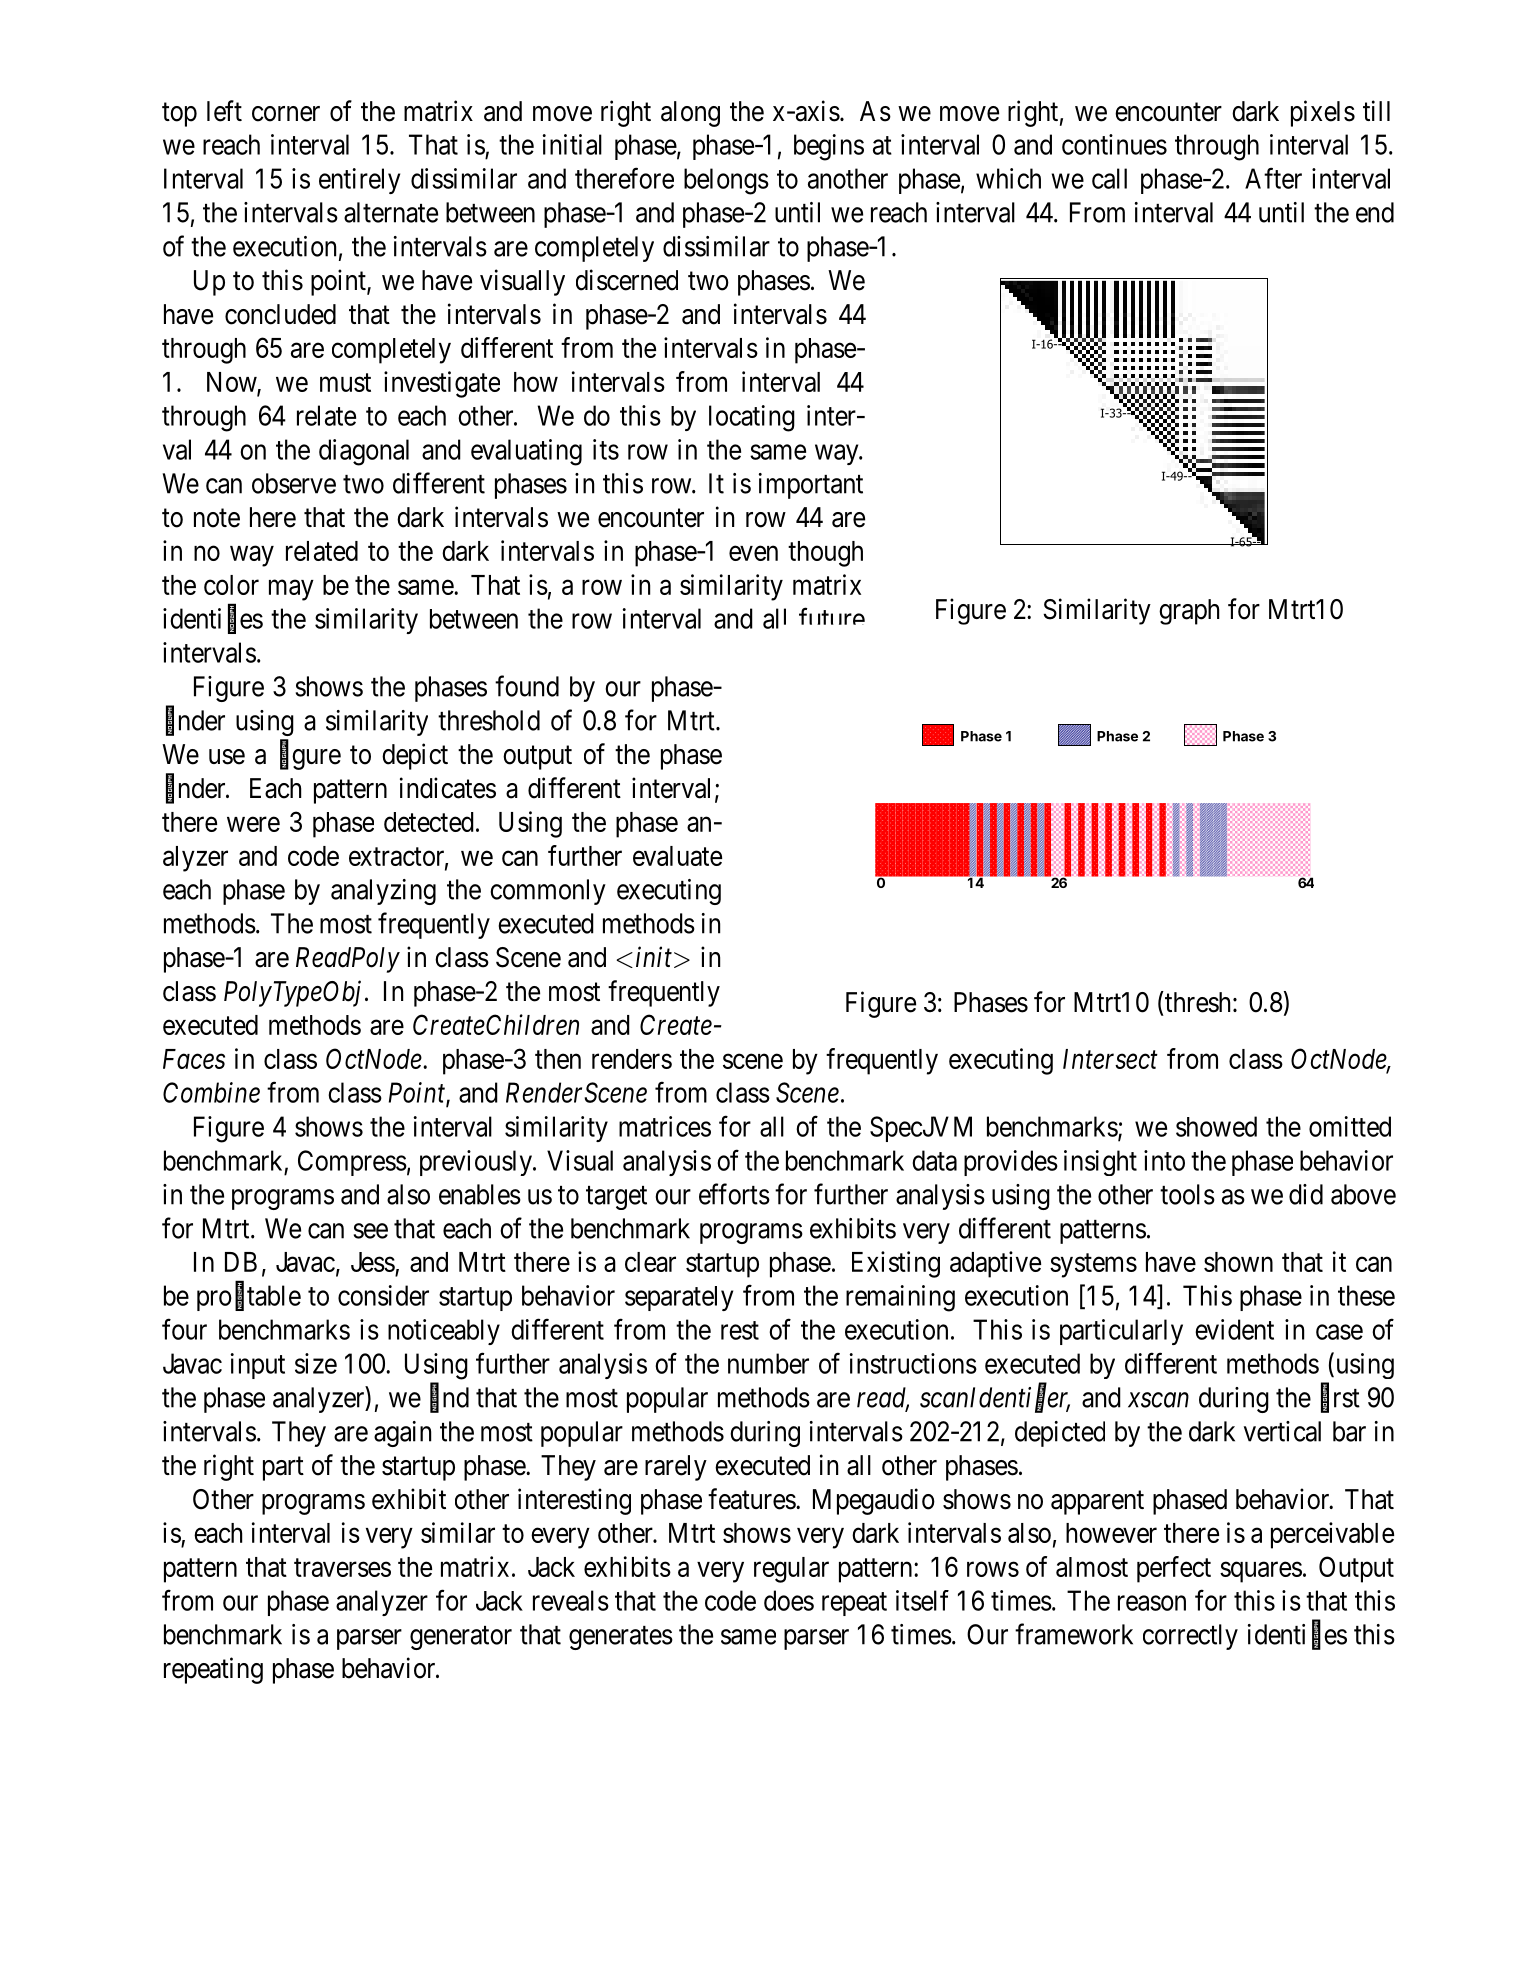 This screenshot has width=1529, height=1979. Describe the element at coordinates (1234, 1329) in the screenshot. I see `evident` at that location.
